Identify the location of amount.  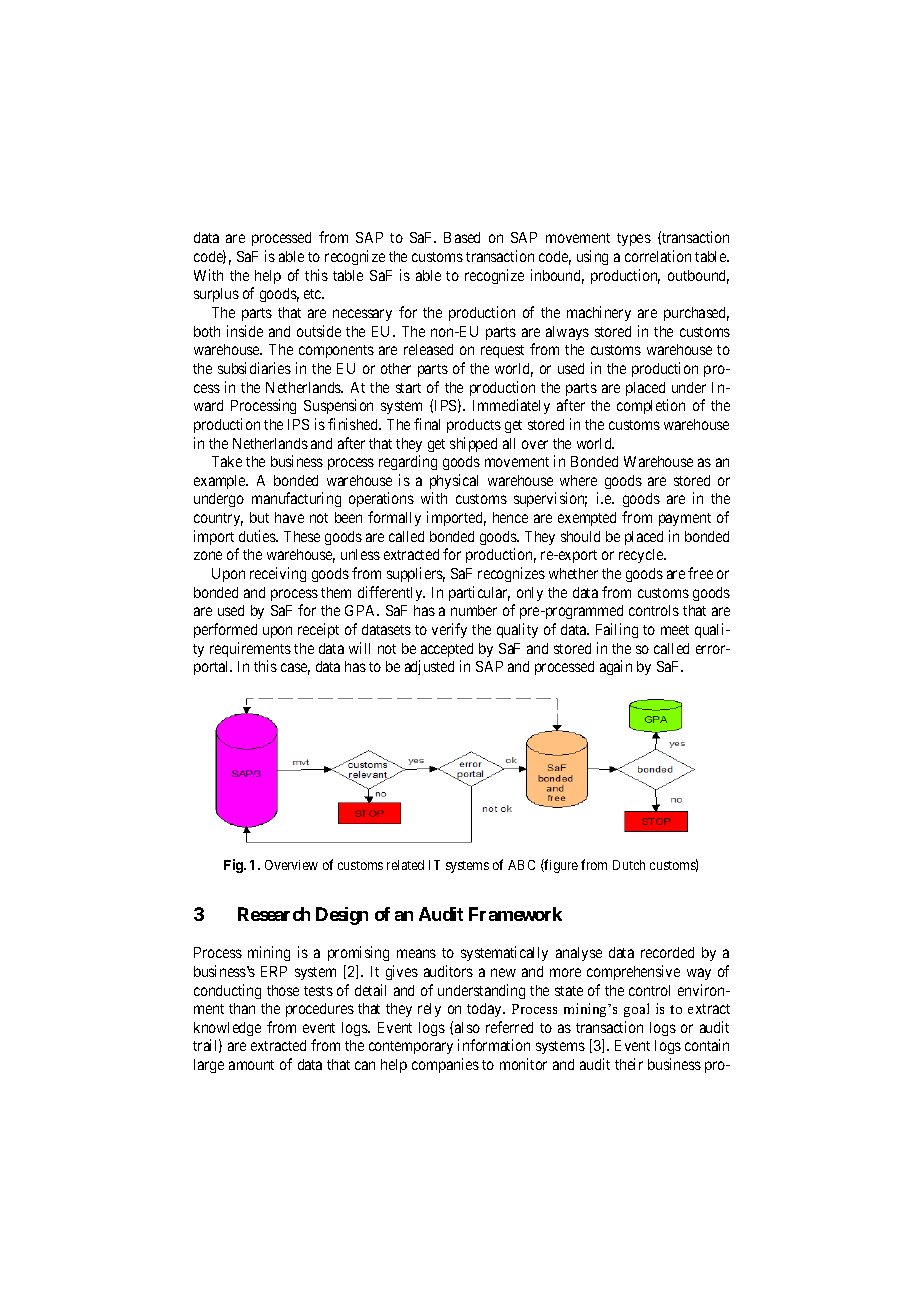
(251, 1065).
